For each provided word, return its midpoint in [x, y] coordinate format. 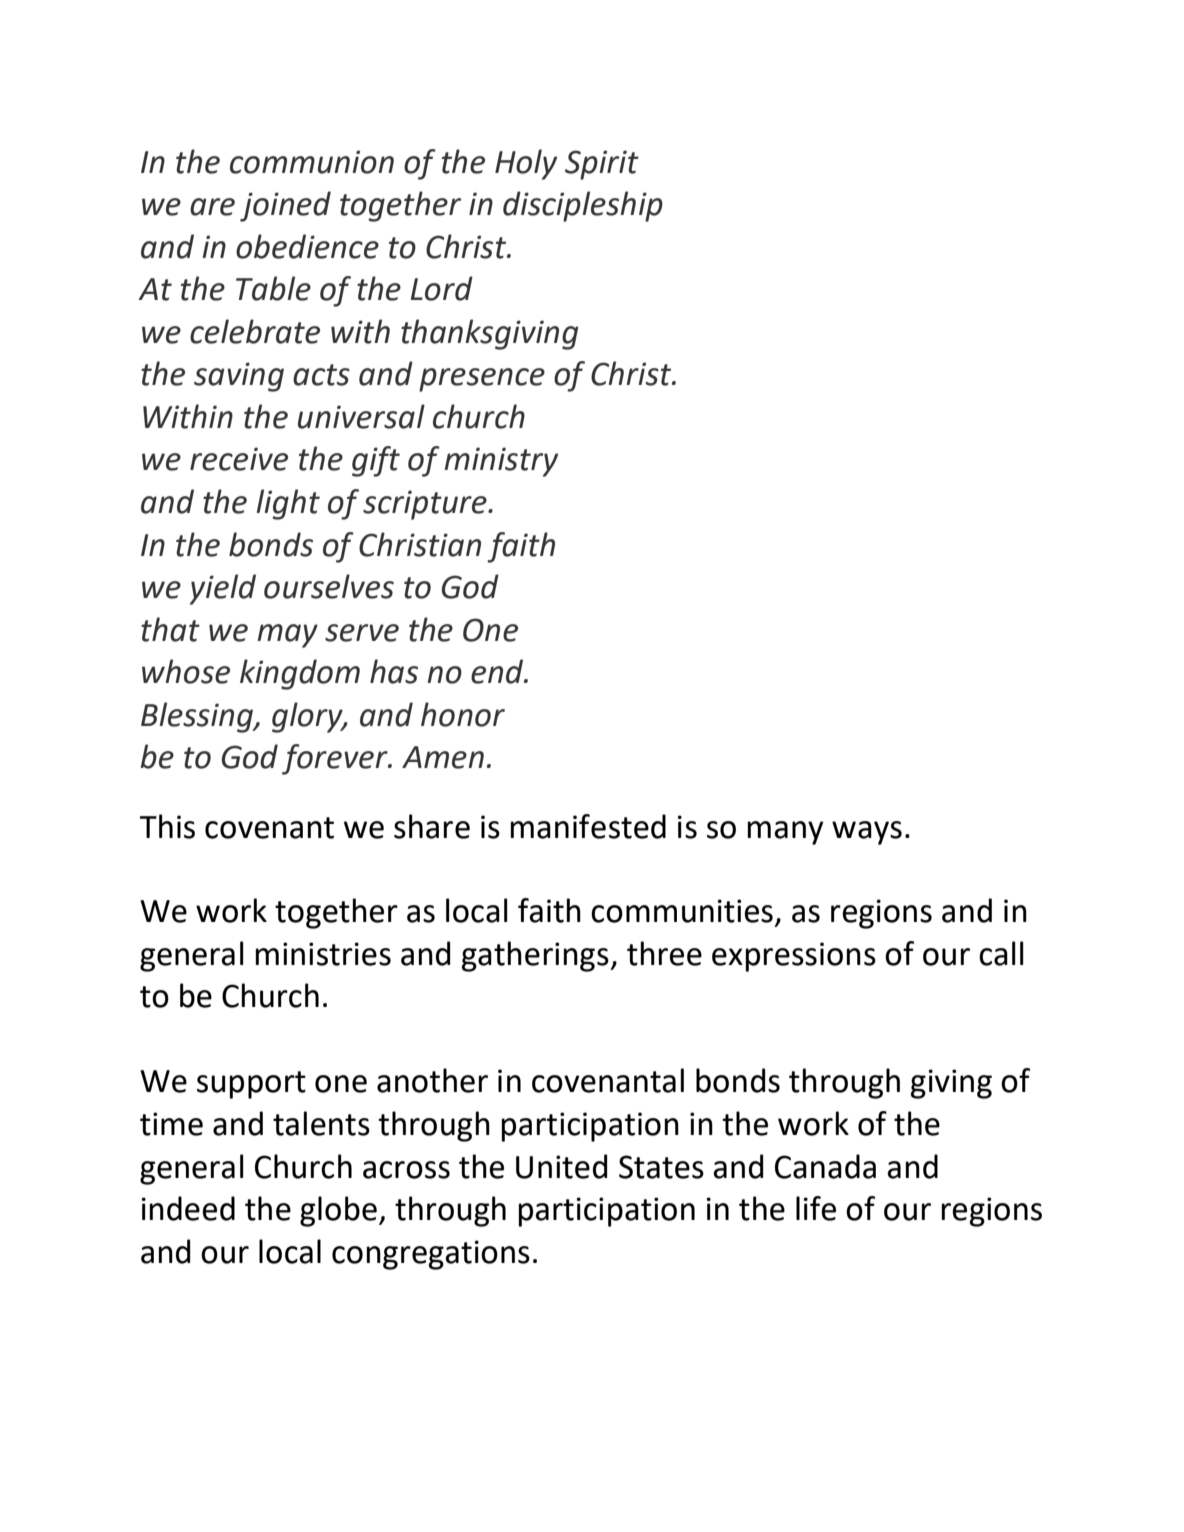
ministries [323, 954]
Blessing [198, 717]
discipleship [583, 206]
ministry [501, 462]
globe [338, 1211]
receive [239, 459]
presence [482, 380]
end [498, 671]
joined [285, 206]
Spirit [602, 165]
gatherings [536, 956]
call [1001, 953]
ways [867, 833]
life [816, 1208]
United [561, 1166]
